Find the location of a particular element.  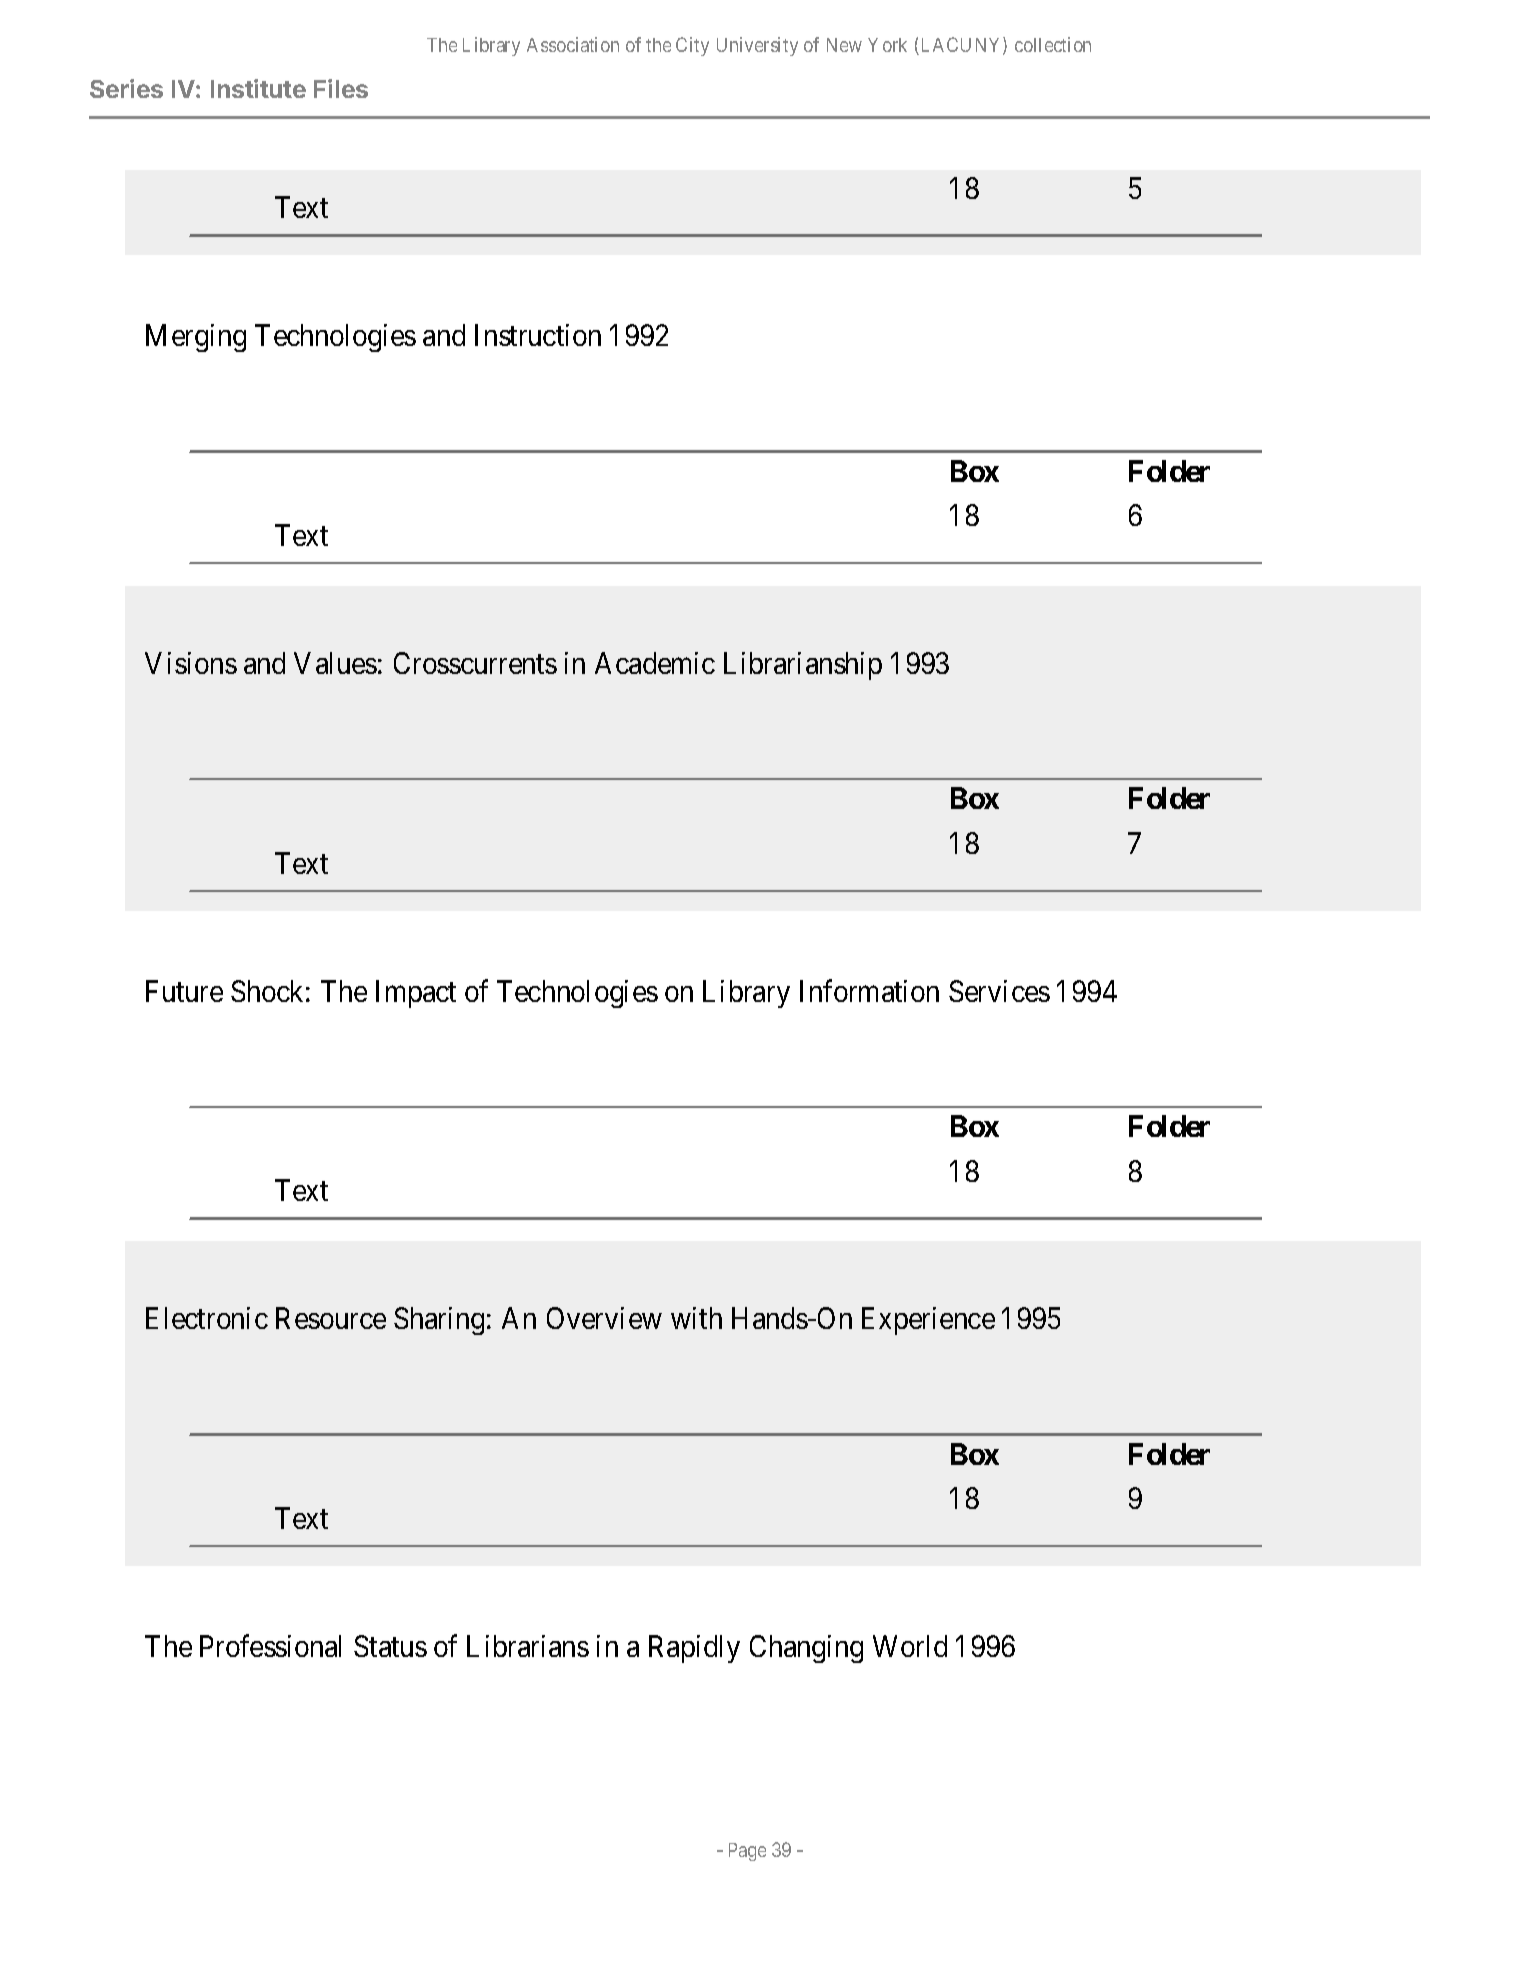

Professional is located at coordinates (270, 1646).
